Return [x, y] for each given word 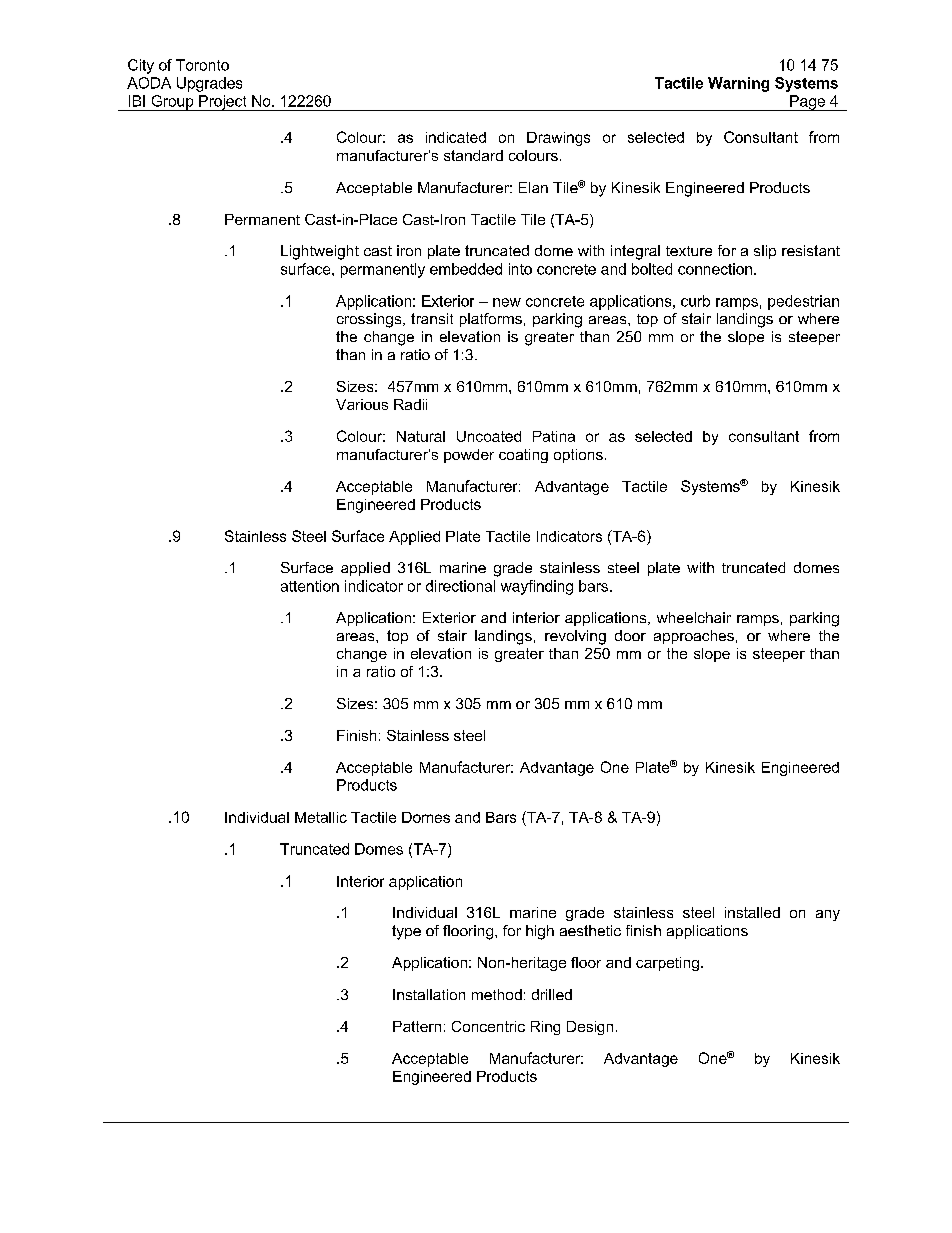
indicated [456, 137]
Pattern [417, 1026]
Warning [738, 84]
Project [223, 103]
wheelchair [694, 617]
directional [460, 586]
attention [310, 586]
